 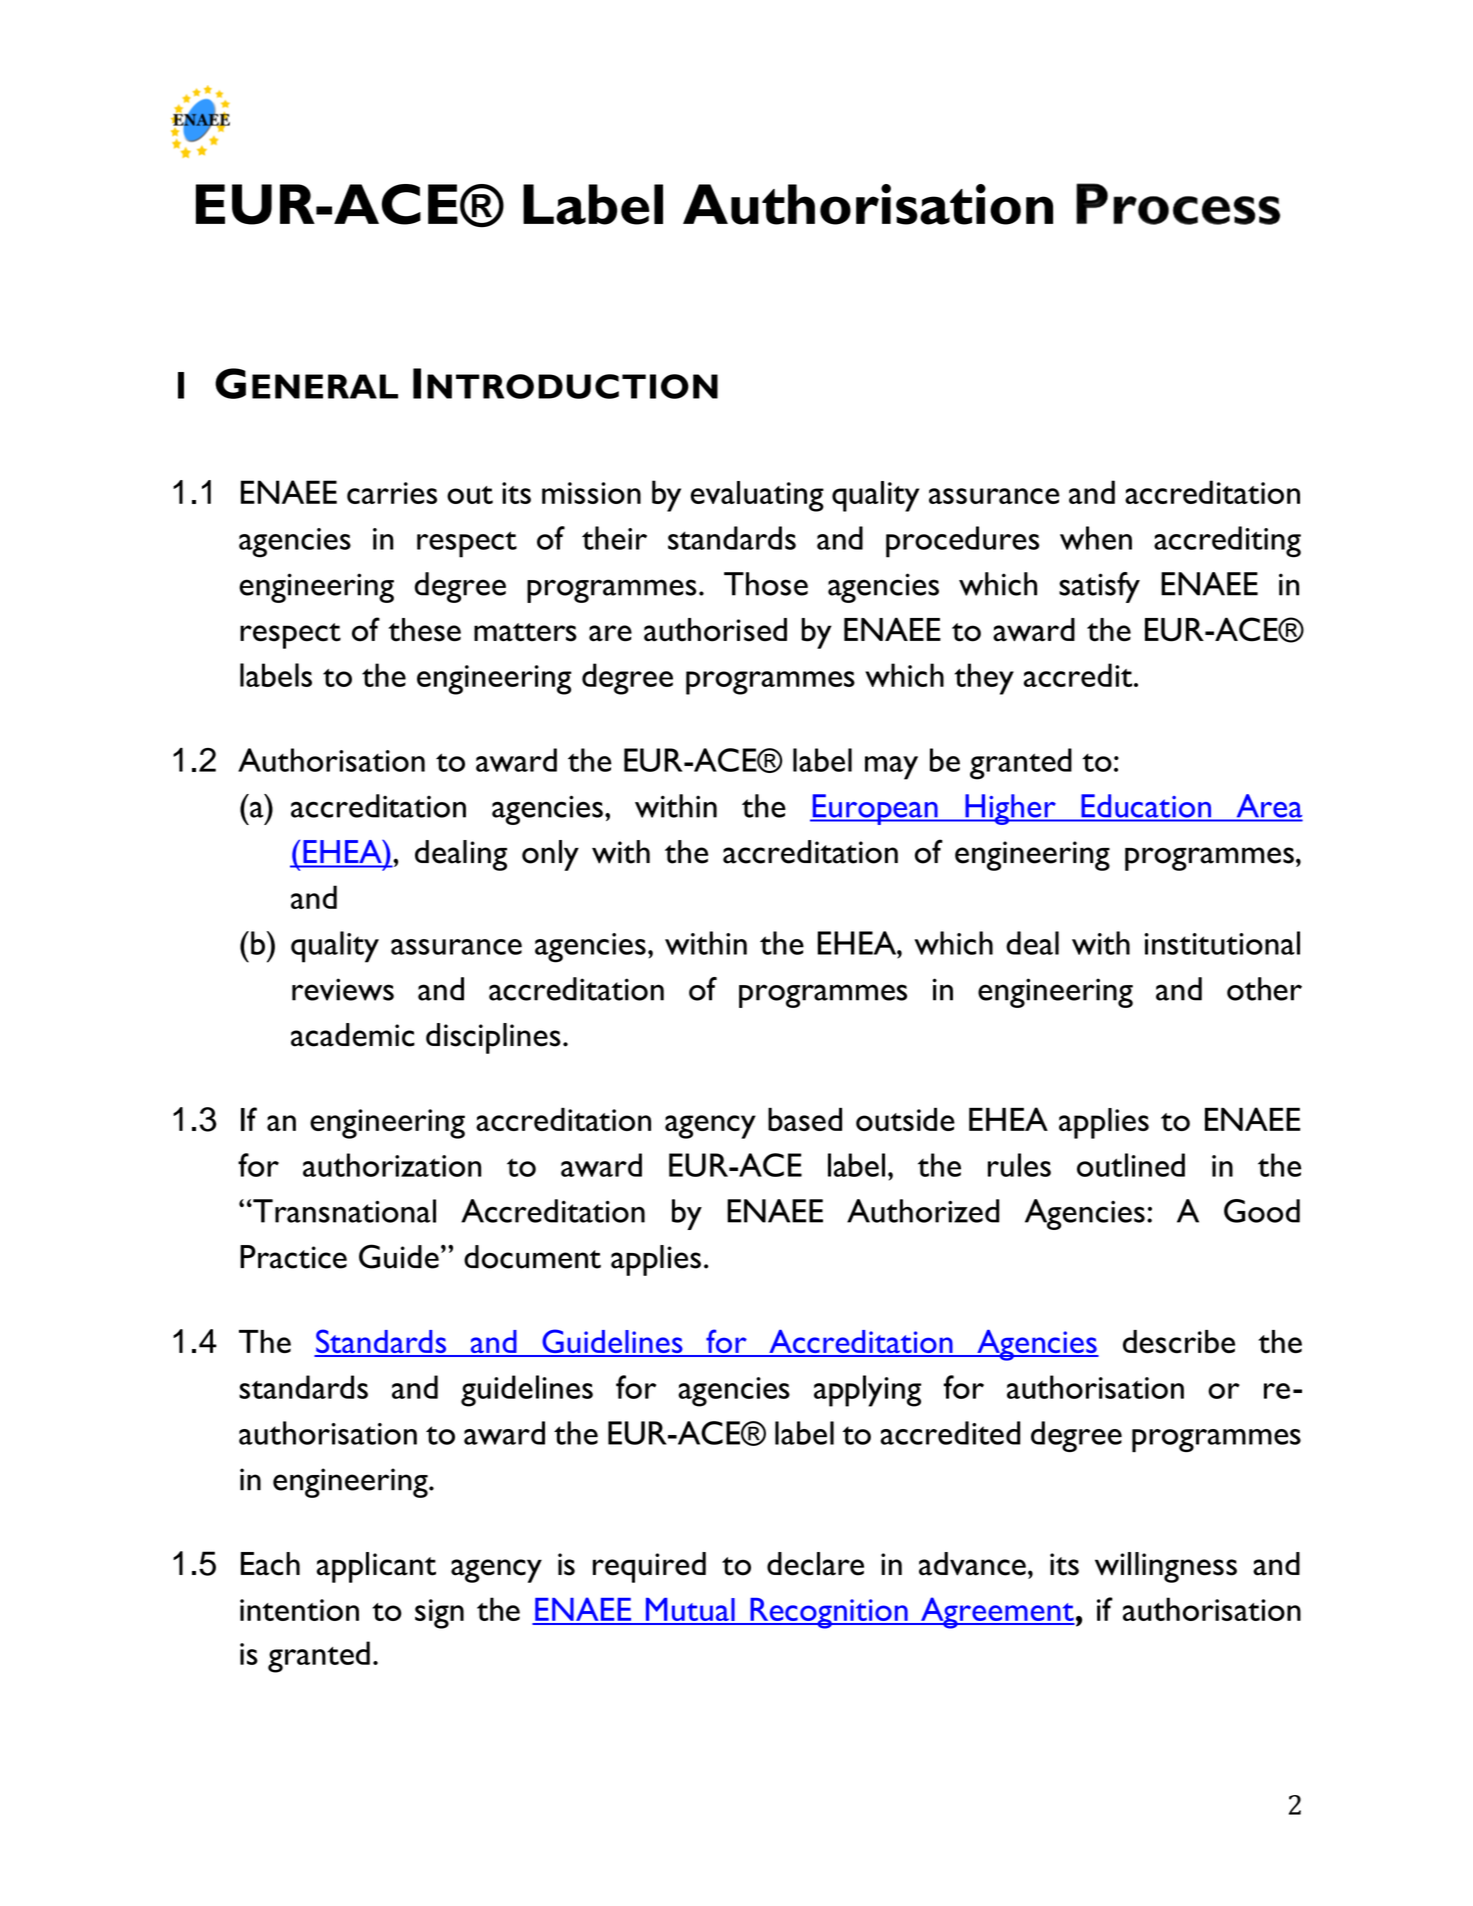 I want to click on Practice, so click(x=293, y=1257).
